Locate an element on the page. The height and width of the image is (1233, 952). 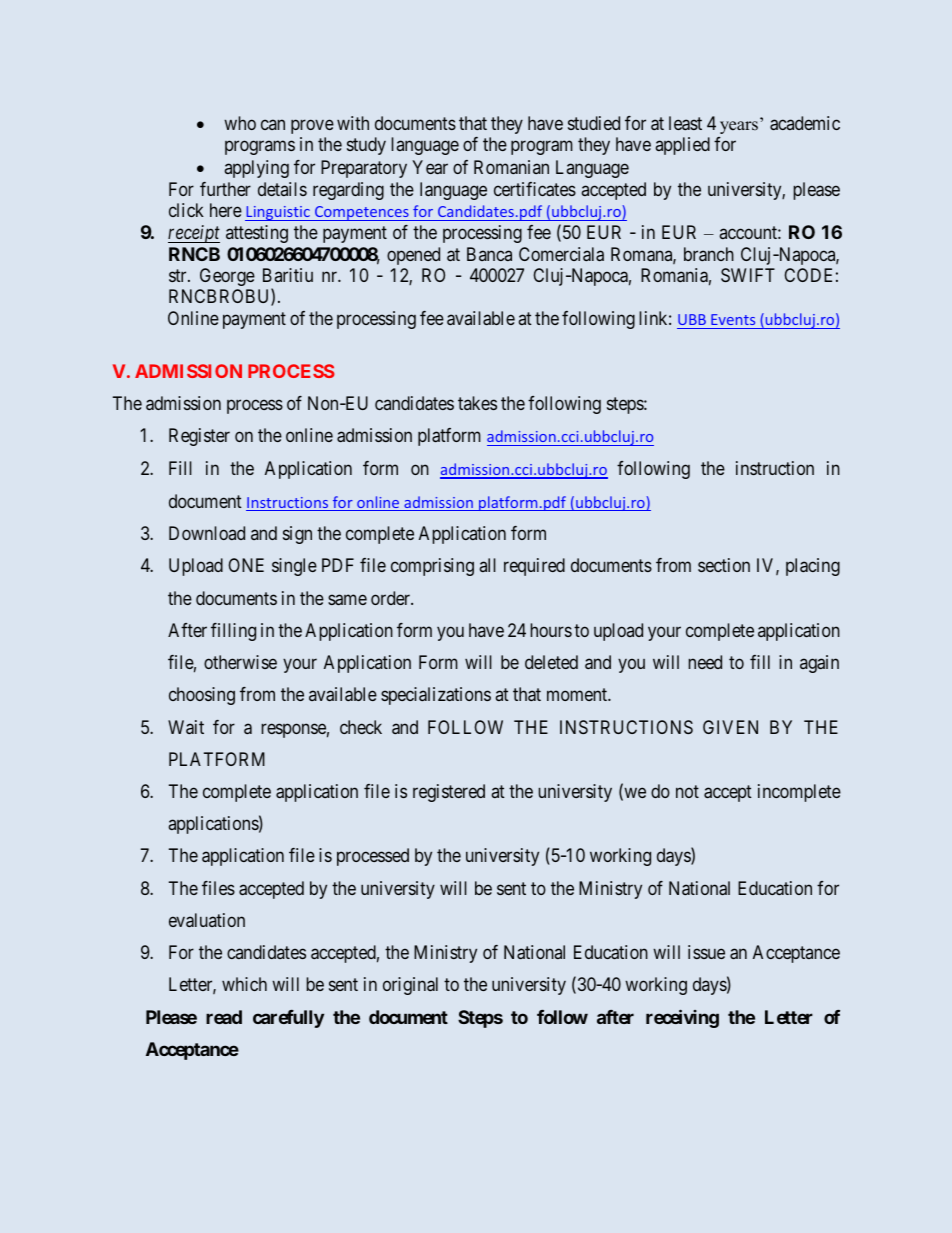
sign is located at coordinates (297, 535).
